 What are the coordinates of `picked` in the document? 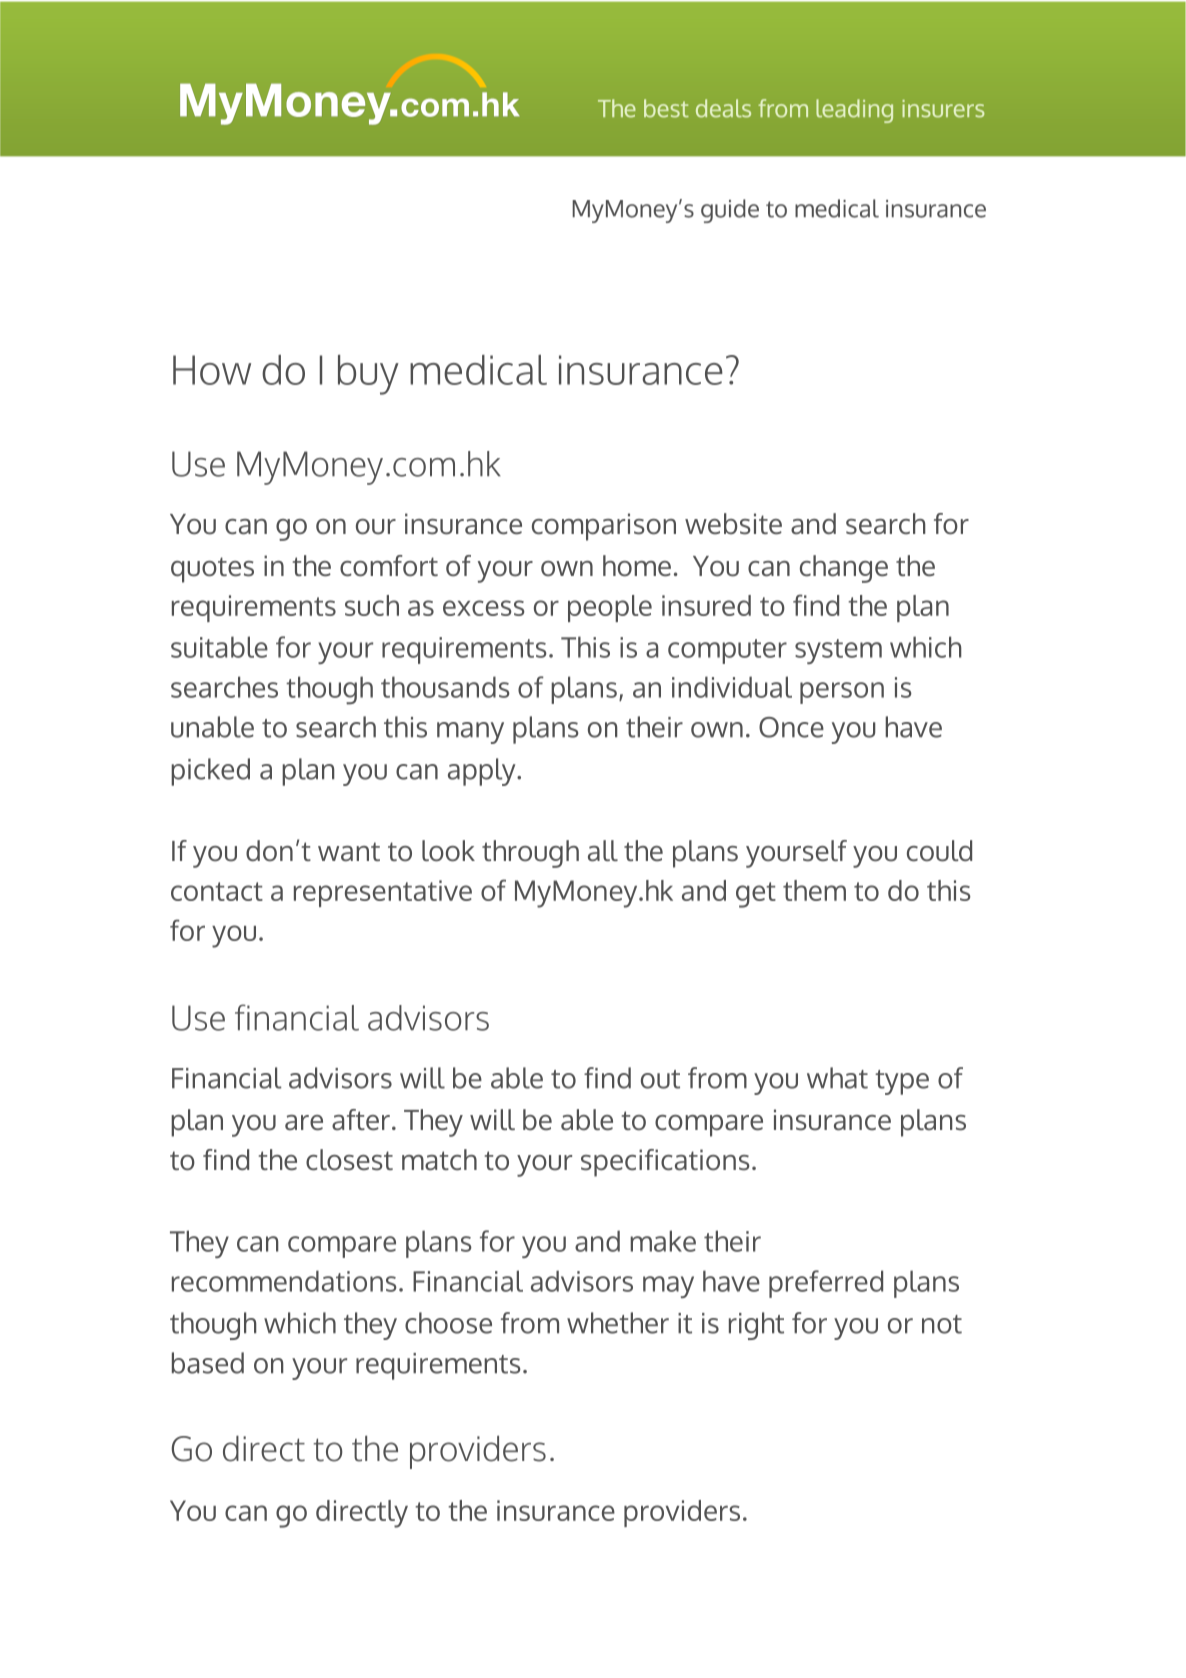 It's located at (210, 772).
